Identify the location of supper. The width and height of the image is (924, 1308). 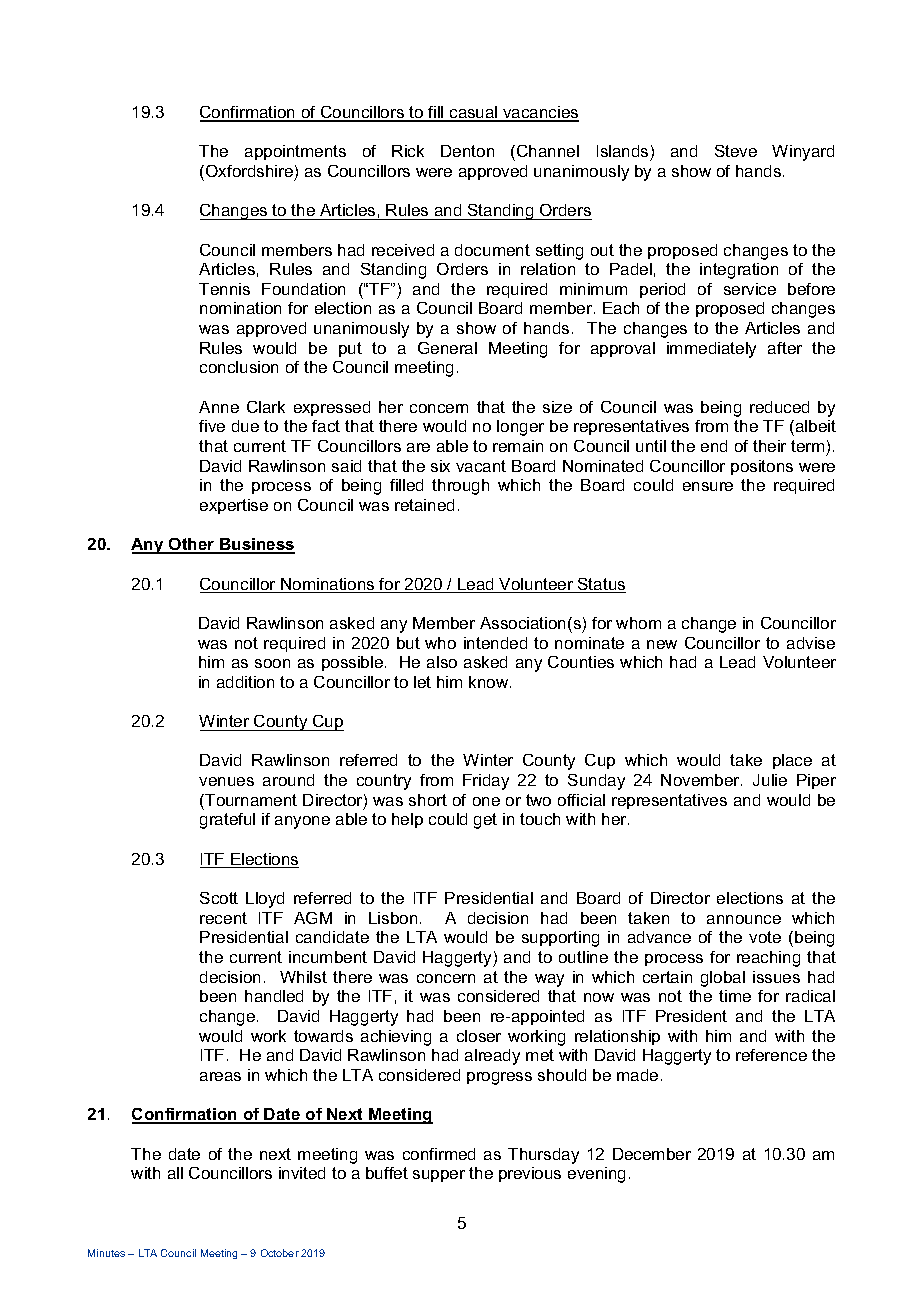
(439, 1176).
